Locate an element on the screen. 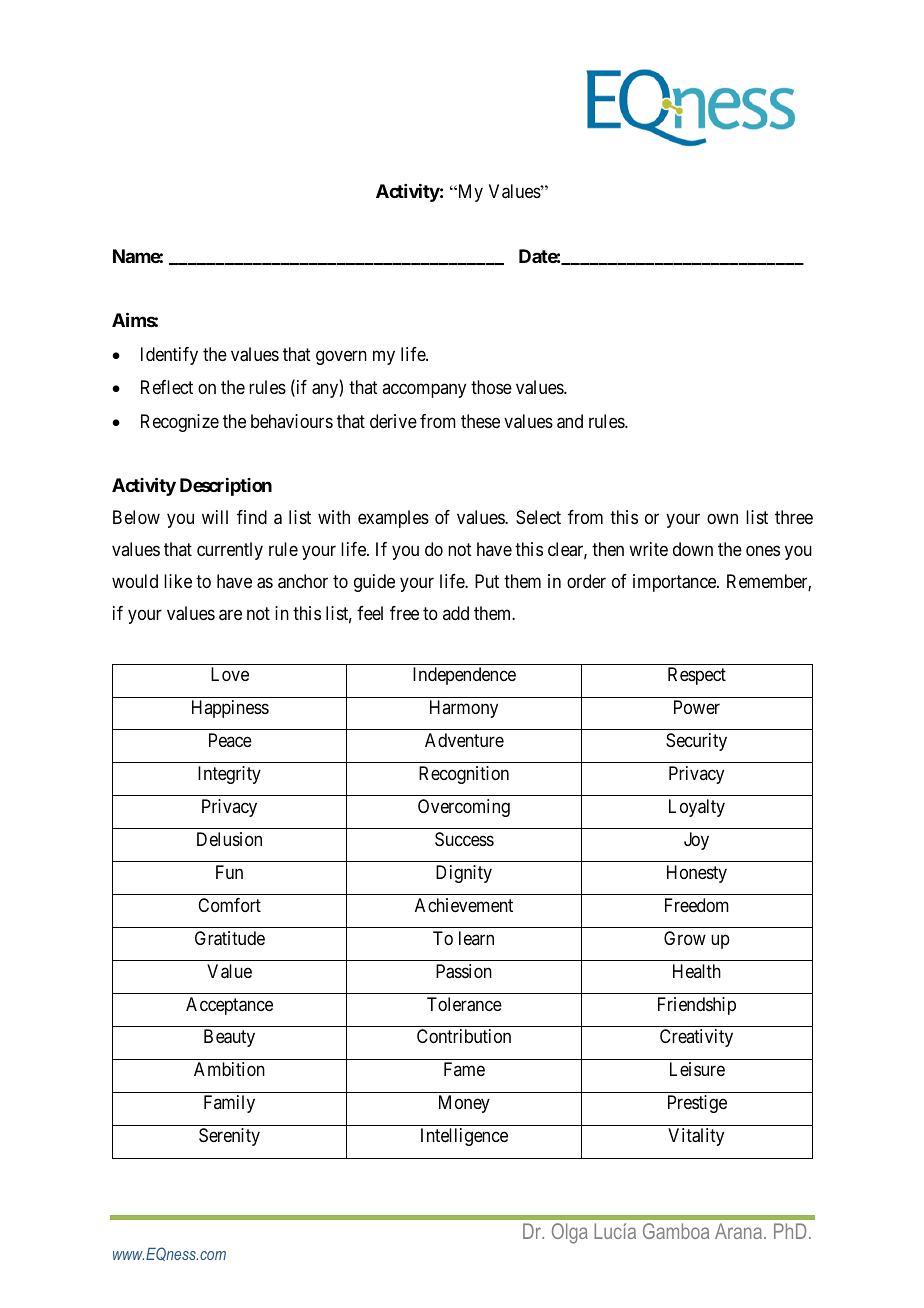  those is located at coordinates (491, 387).
